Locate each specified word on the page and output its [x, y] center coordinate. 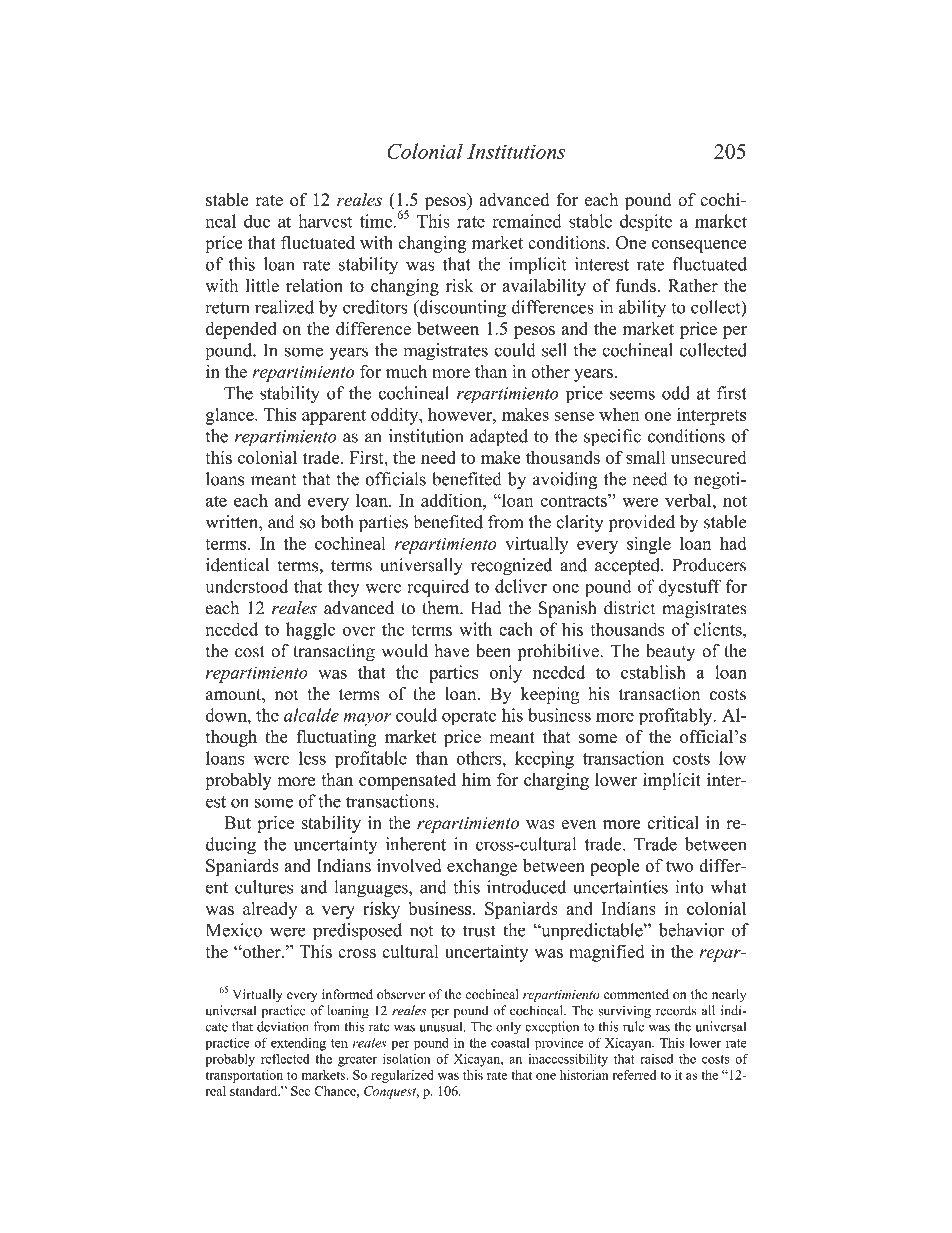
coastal [510, 1043]
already [270, 910]
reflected [285, 1059]
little [262, 285]
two [680, 866]
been [493, 651]
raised [656, 1059]
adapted [499, 438]
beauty [670, 652]
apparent [334, 417]
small [646, 457]
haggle [310, 631]
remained [526, 221]
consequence [699, 246]
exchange [482, 867]
